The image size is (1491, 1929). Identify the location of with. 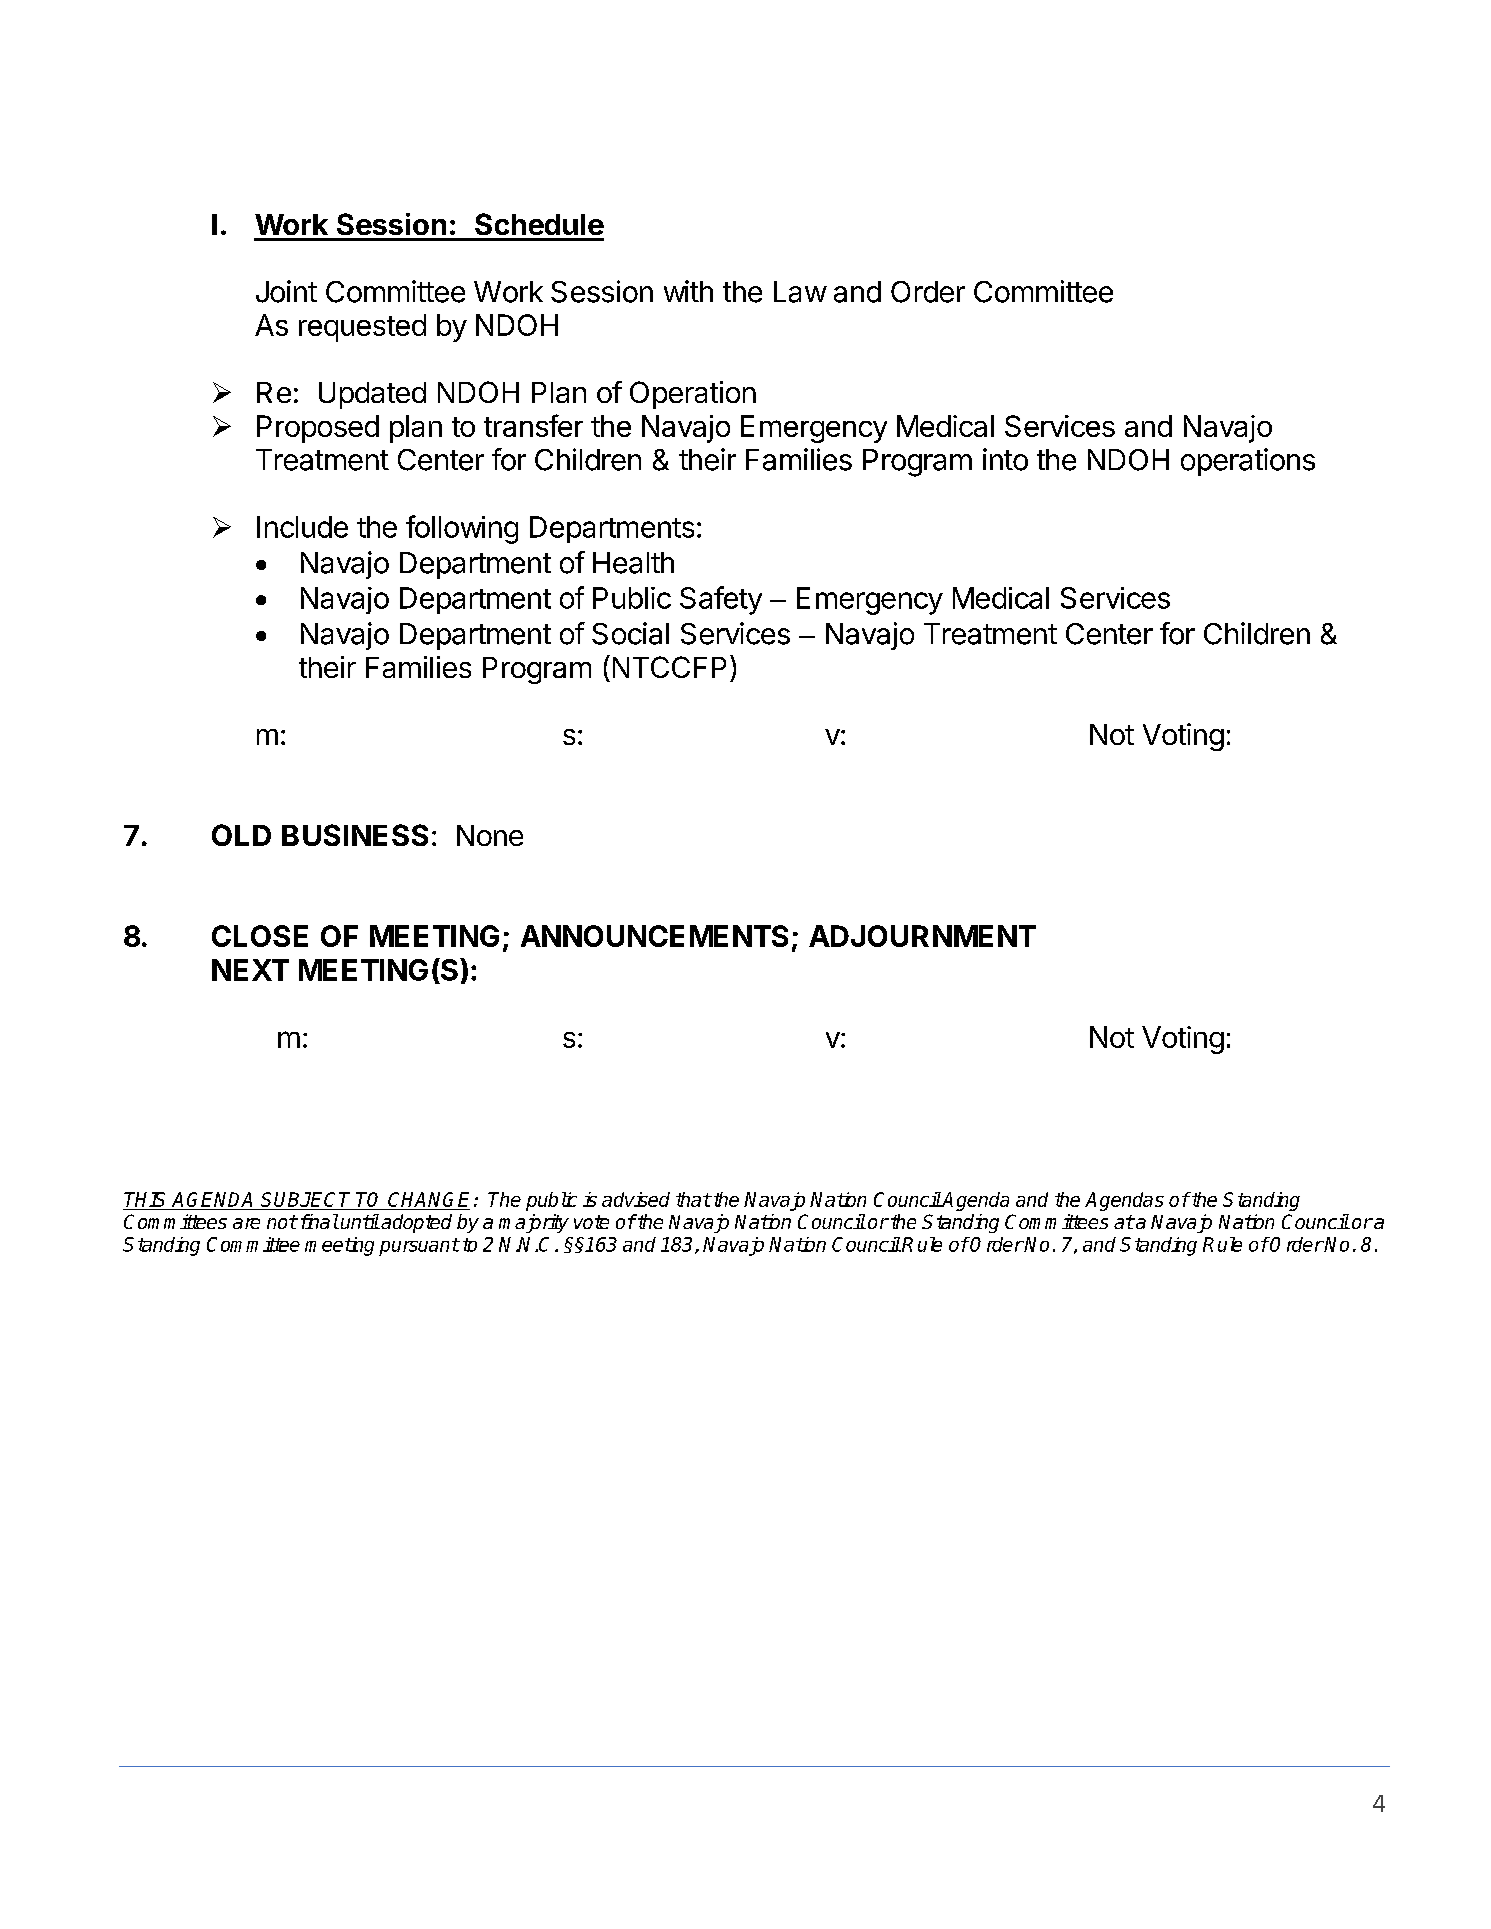
(688, 291).
